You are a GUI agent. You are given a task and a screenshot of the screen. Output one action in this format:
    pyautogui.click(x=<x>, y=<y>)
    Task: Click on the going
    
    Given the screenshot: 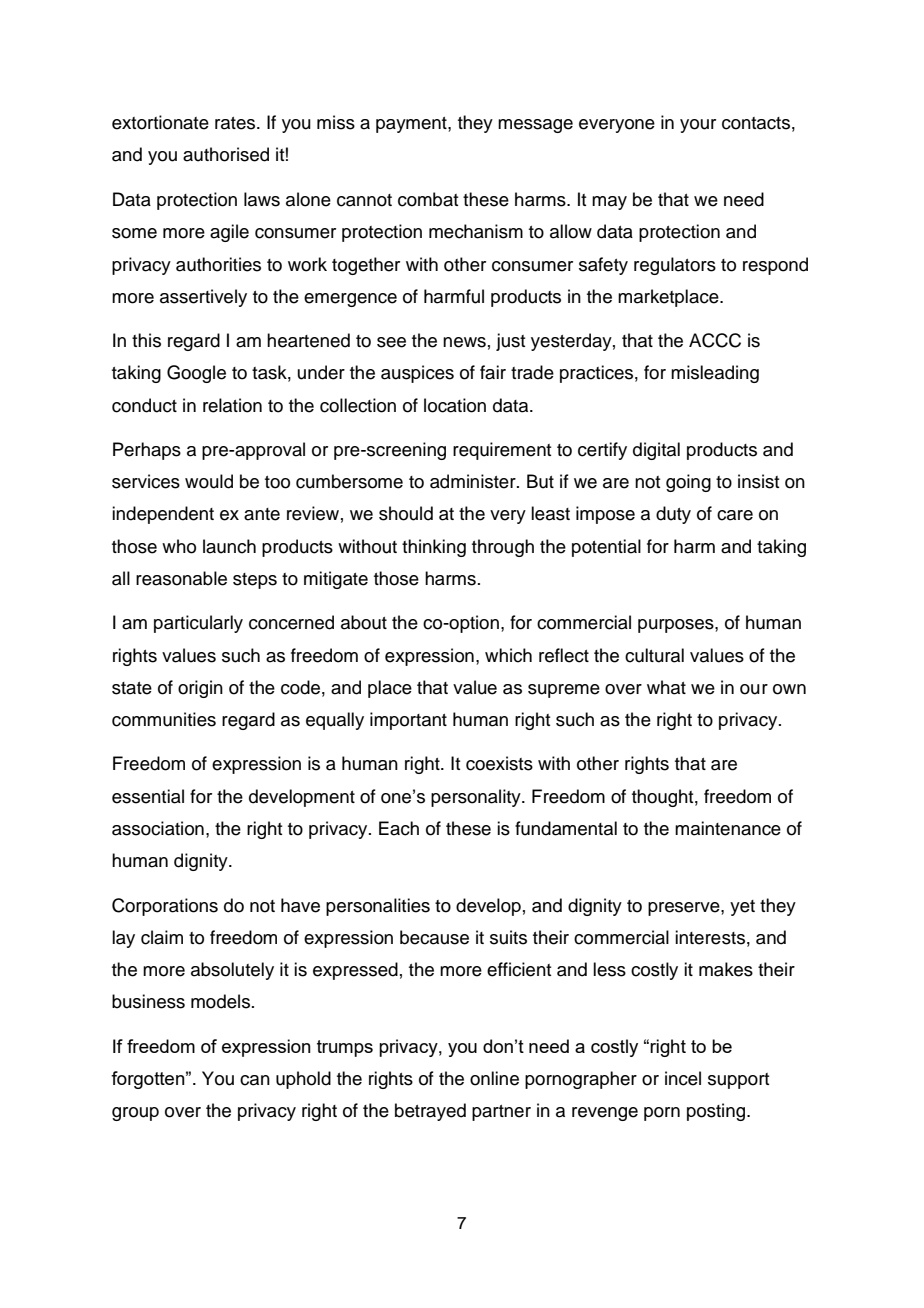 What is the action you would take?
    pyautogui.click(x=688, y=483)
